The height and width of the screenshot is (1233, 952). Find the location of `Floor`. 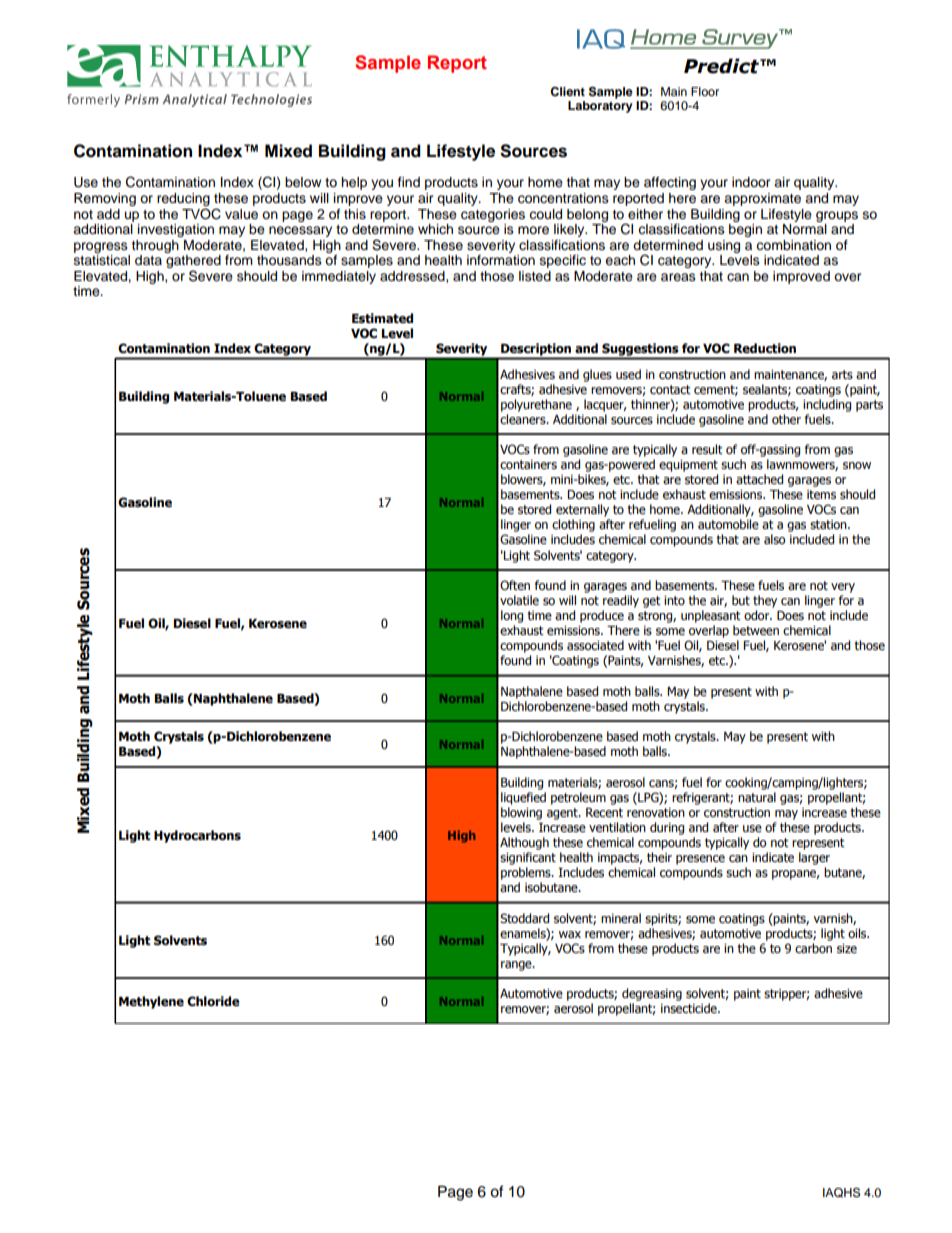

Floor is located at coordinates (705, 91).
